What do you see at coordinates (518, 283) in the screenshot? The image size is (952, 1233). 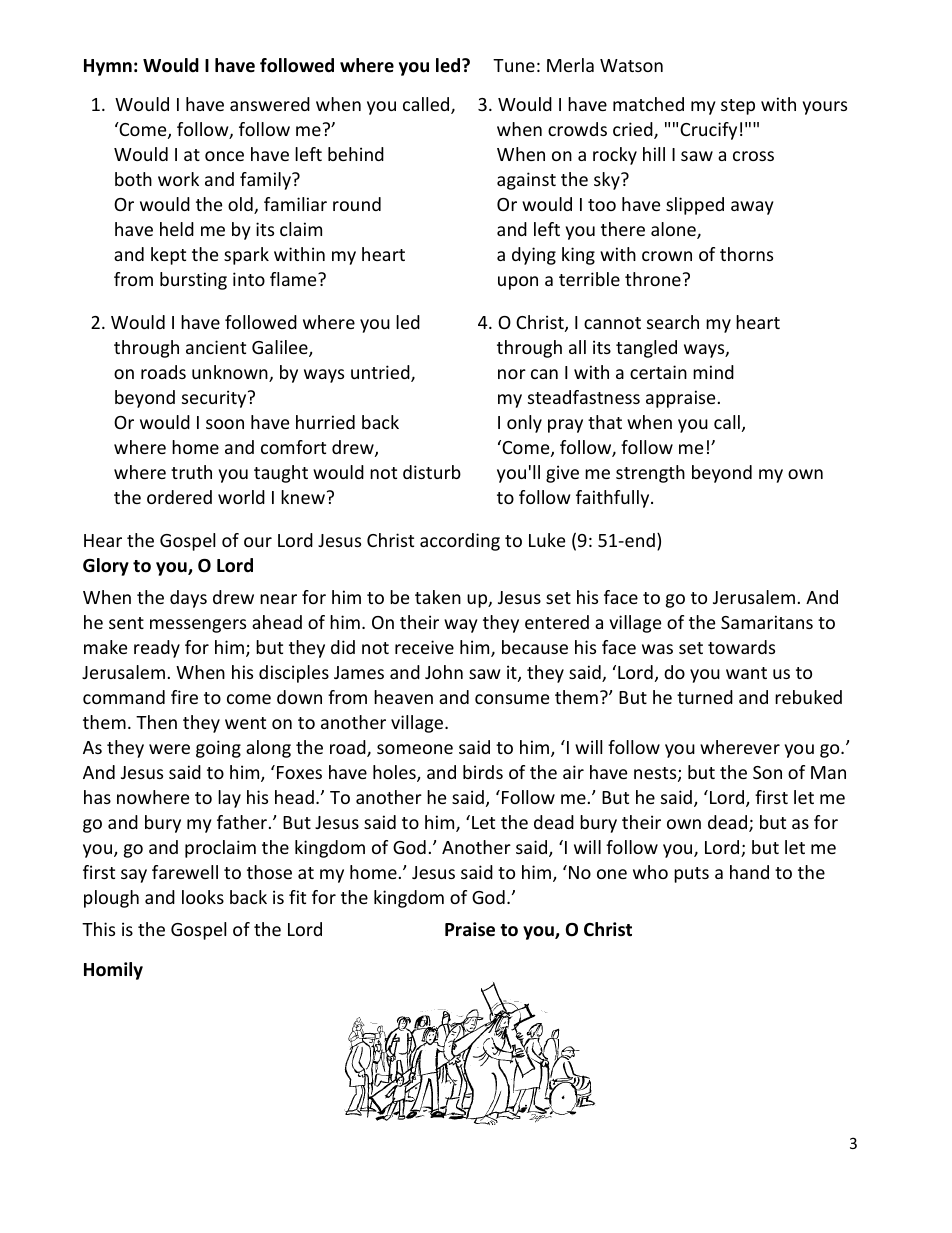 I see `upon` at bounding box center [518, 283].
